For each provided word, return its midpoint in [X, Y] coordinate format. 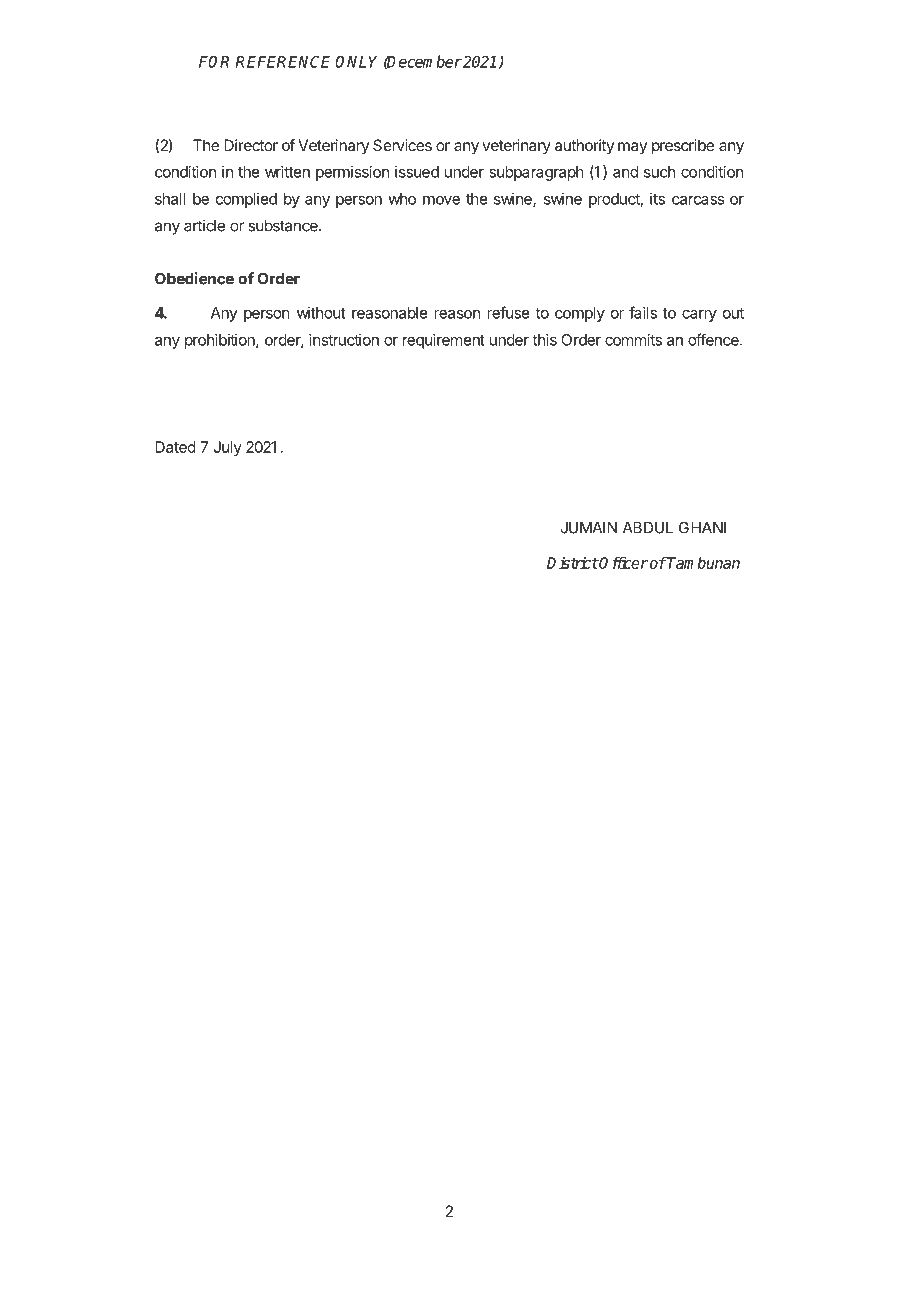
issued [417, 172]
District [572, 563]
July [227, 448]
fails [643, 312]
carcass [698, 200]
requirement [444, 341]
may [632, 148]
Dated [175, 447]
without [321, 313]
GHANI [702, 527]
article [204, 225]
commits [633, 340]
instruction [344, 340]
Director [251, 145]
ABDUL [648, 528]
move [441, 200]
